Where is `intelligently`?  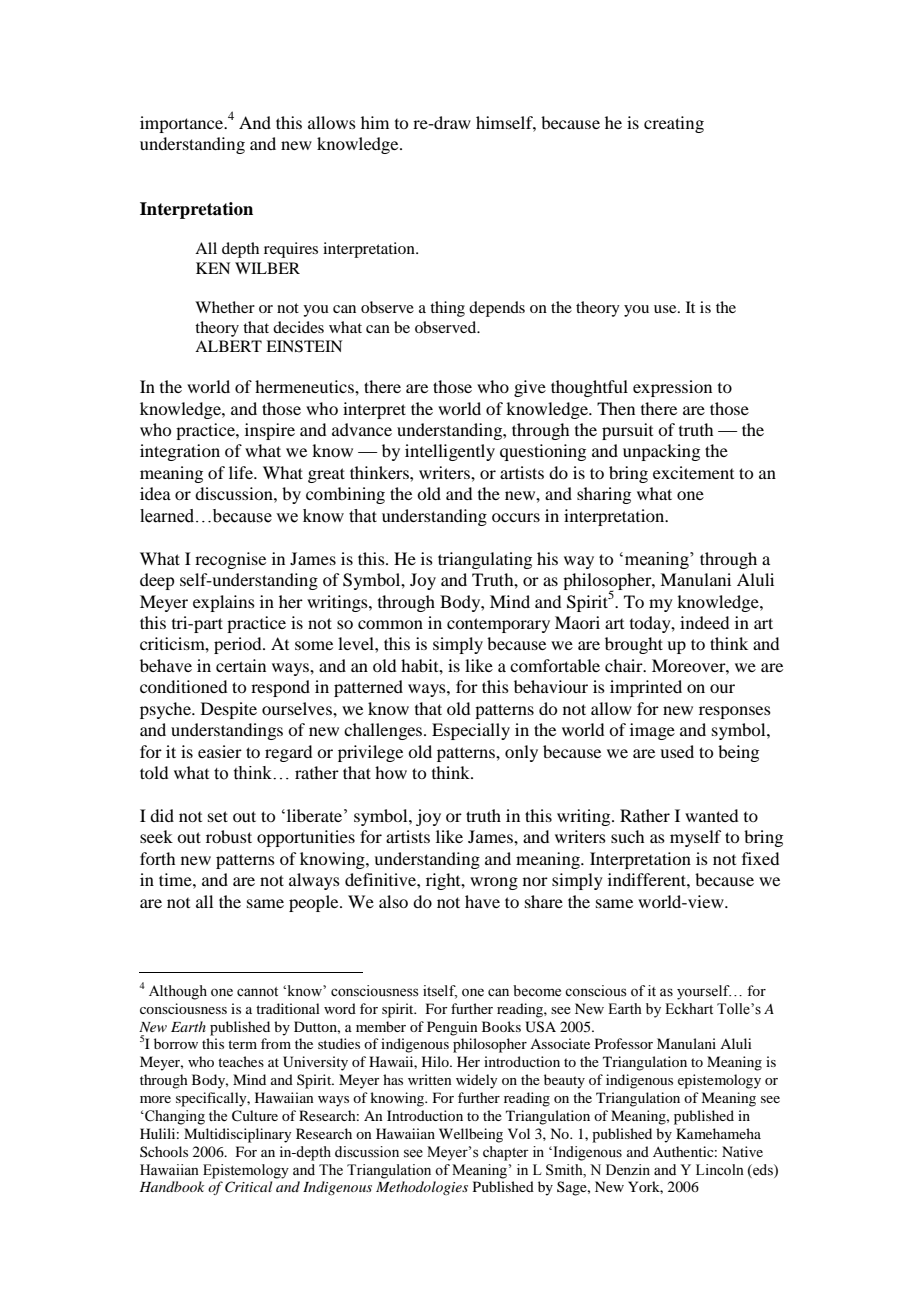 intelligently is located at coordinates (450, 452).
